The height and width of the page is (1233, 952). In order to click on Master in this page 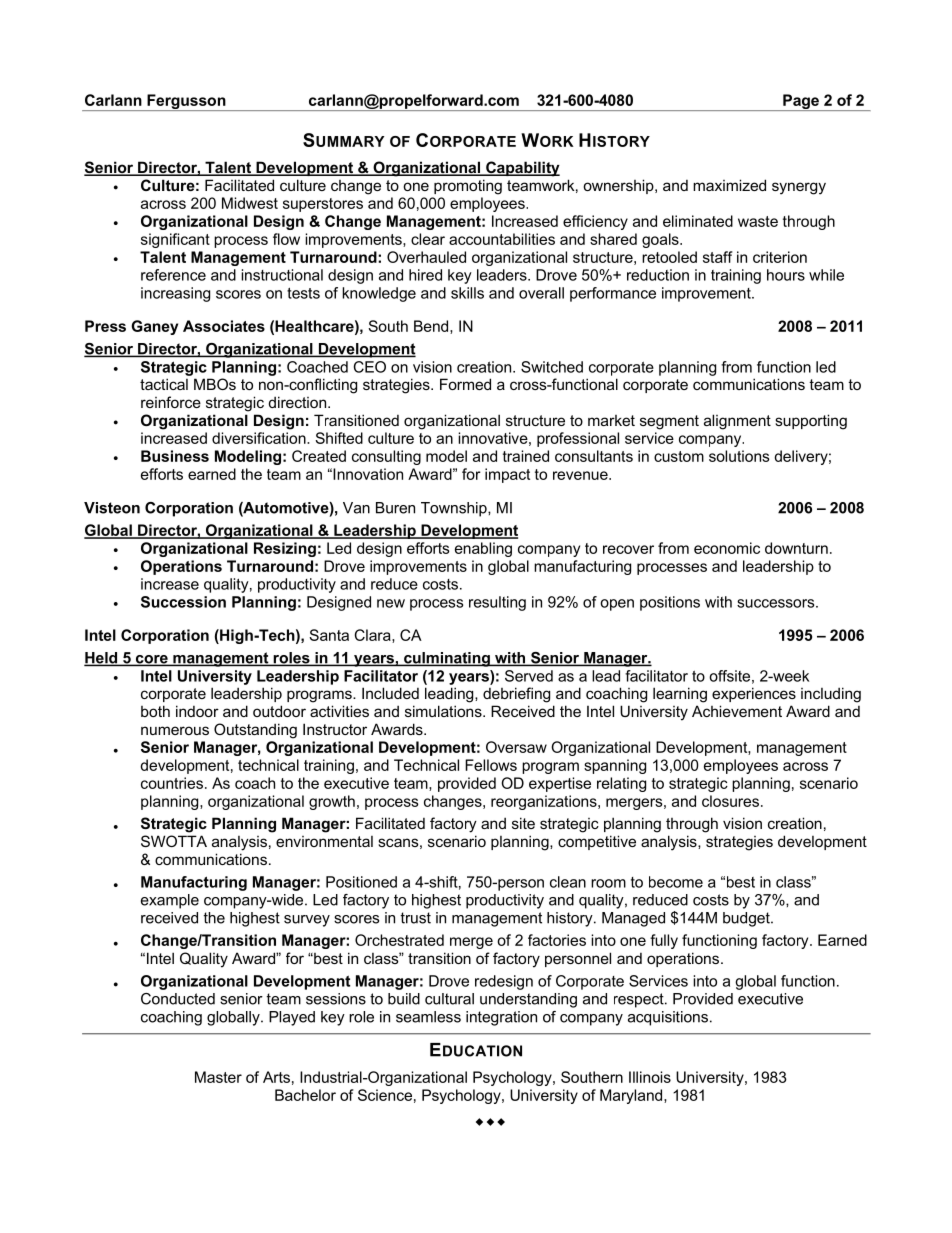, I will do `click(218, 1077)`.
